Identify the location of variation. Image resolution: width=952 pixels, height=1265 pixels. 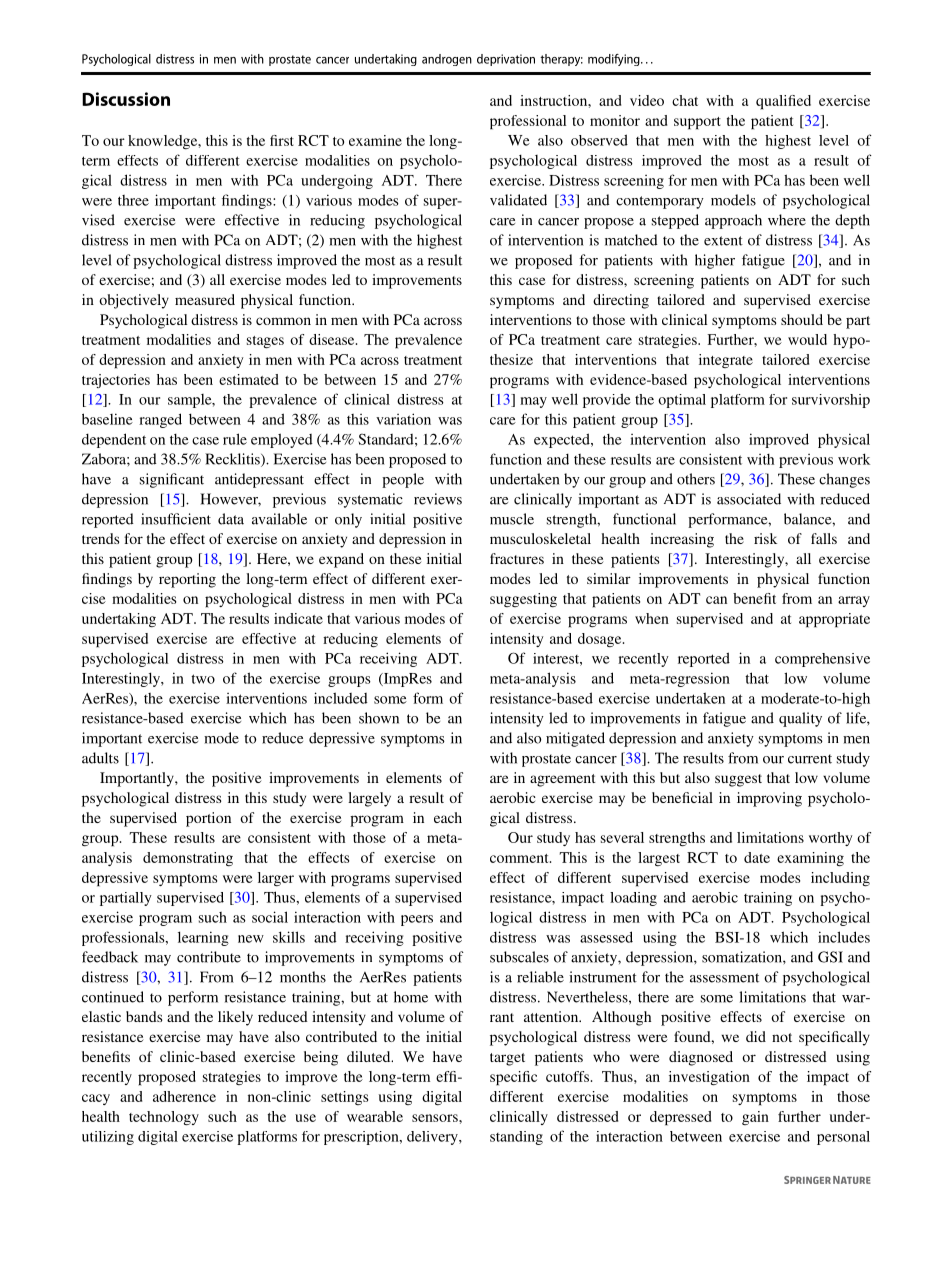
(403, 419).
